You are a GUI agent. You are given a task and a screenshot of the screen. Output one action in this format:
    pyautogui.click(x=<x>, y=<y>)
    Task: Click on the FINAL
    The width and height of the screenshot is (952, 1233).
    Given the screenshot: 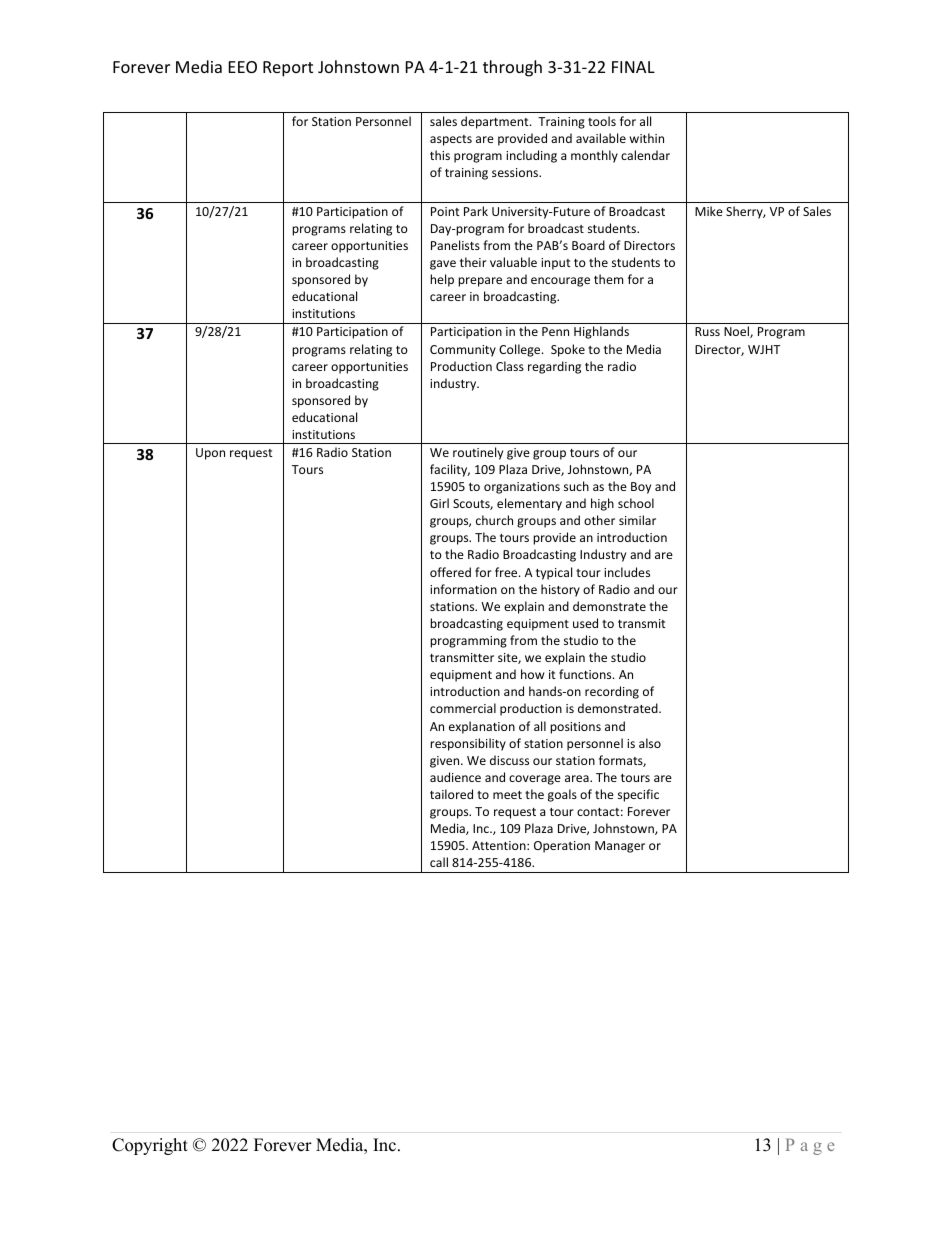 What is the action you would take?
    pyautogui.click(x=633, y=67)
